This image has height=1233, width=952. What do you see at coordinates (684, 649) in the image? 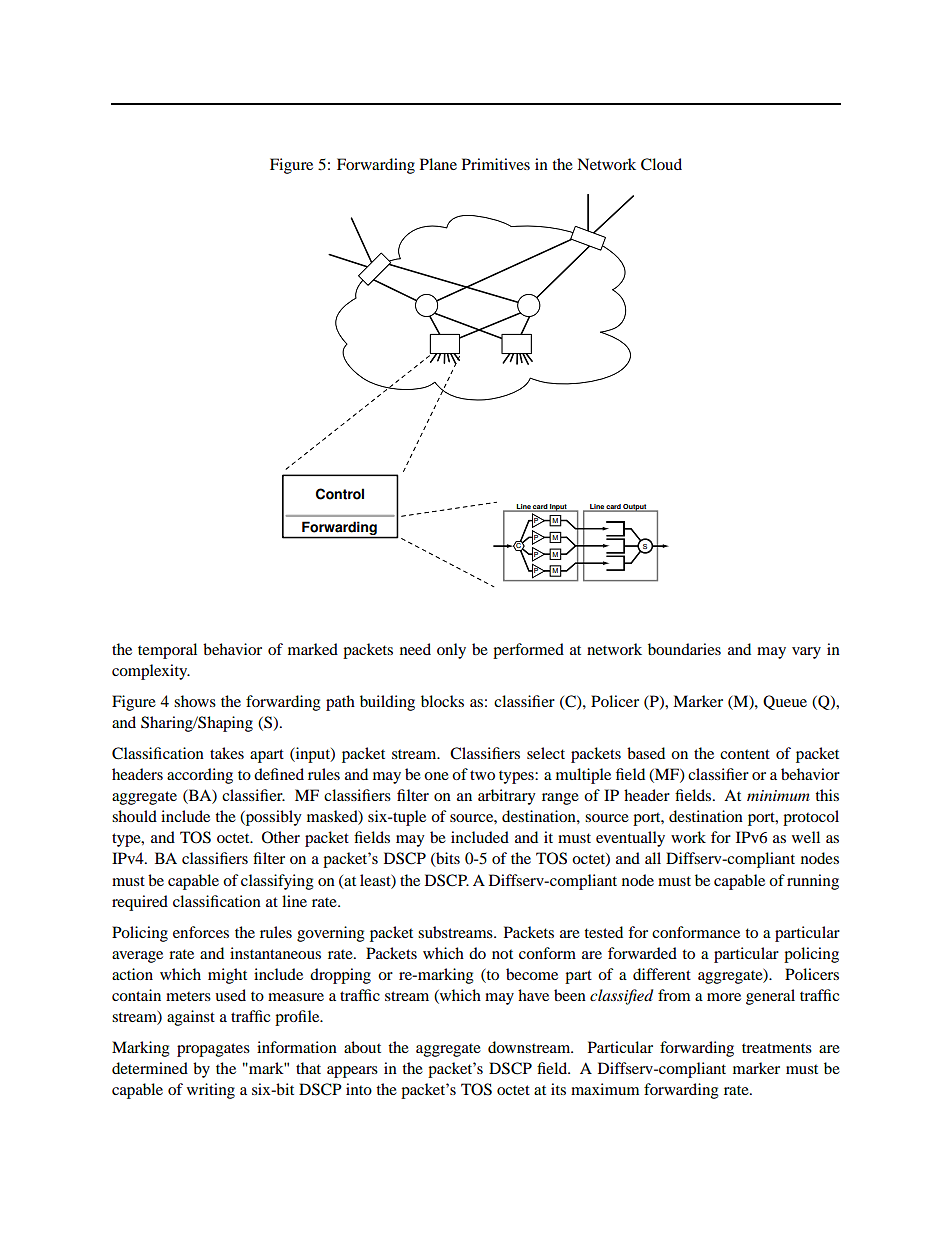
I see `boundaries` at bounding box center [684, 649].
